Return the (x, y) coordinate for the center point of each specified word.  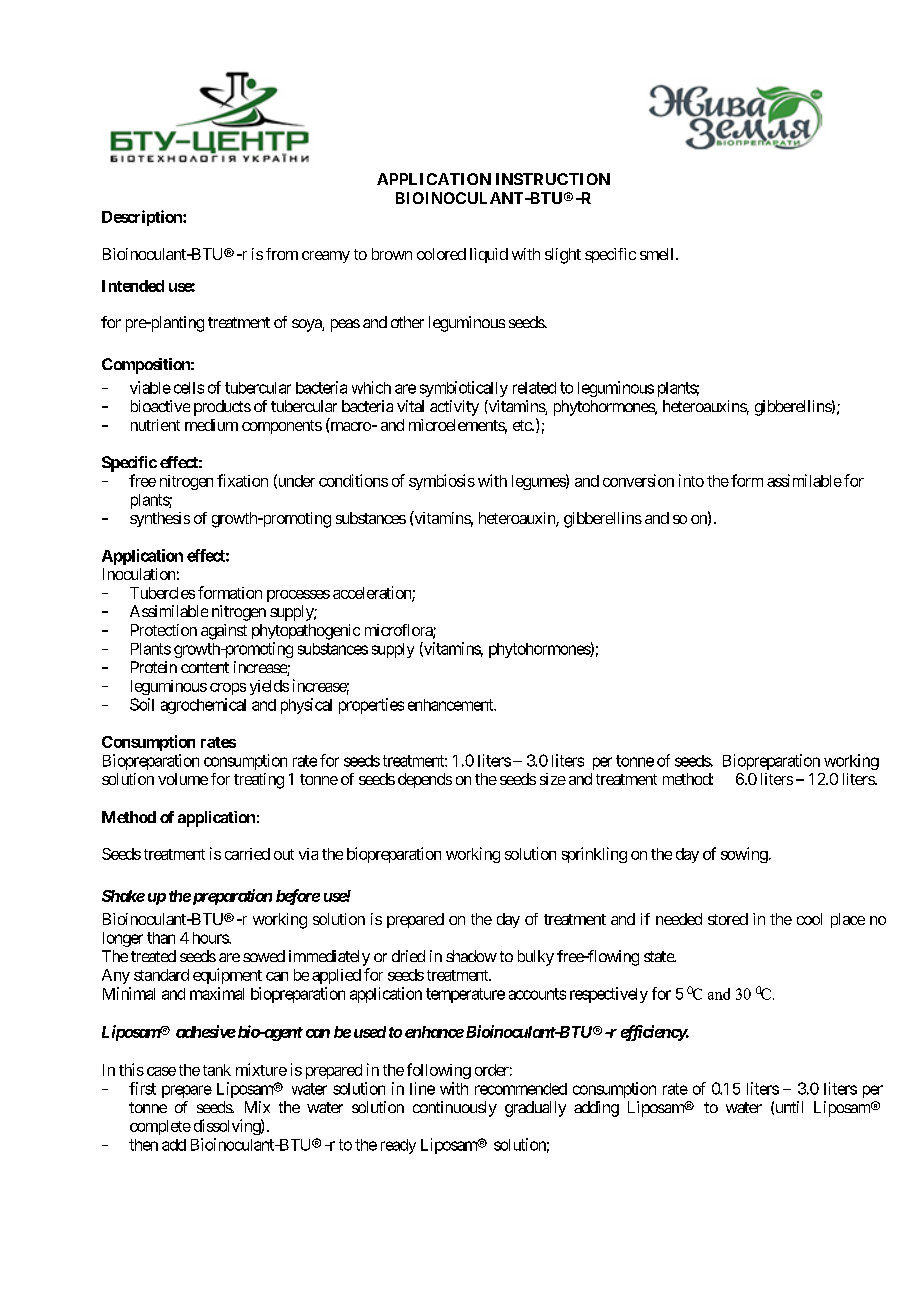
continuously (455, 1109)
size (553, 779)
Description (143, 218)
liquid (489, 255)
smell (658, 254)
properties (371, 706)
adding (596, 1109)
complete (160, 1127)
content (205, 667)
